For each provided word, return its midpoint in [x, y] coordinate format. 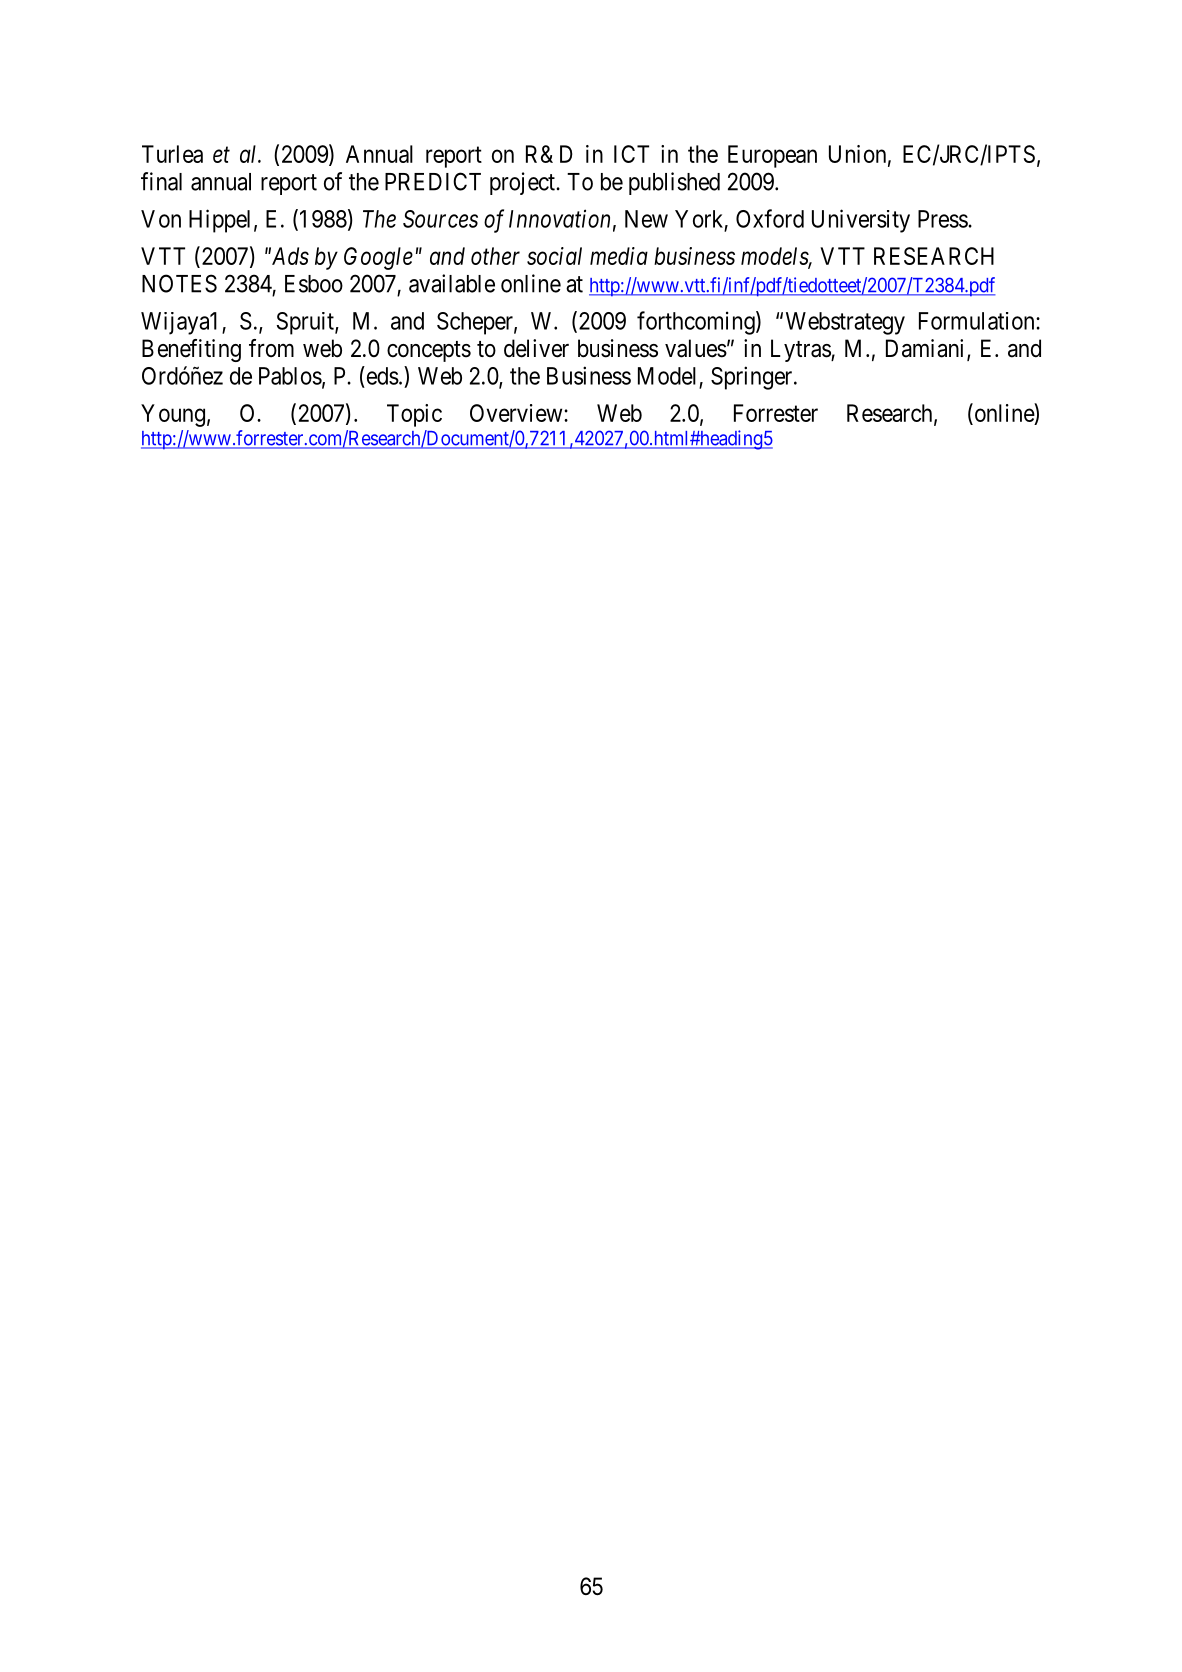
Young [173, 415]
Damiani [927, 349]
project [523, 183]
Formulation [978, 321]
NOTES [179, 283]
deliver [536, 348]
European [772, 156]
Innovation [559, 219]
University [861, 221]
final [161, 181]
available [452, 283]
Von [161, 219]
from [271, 348]
